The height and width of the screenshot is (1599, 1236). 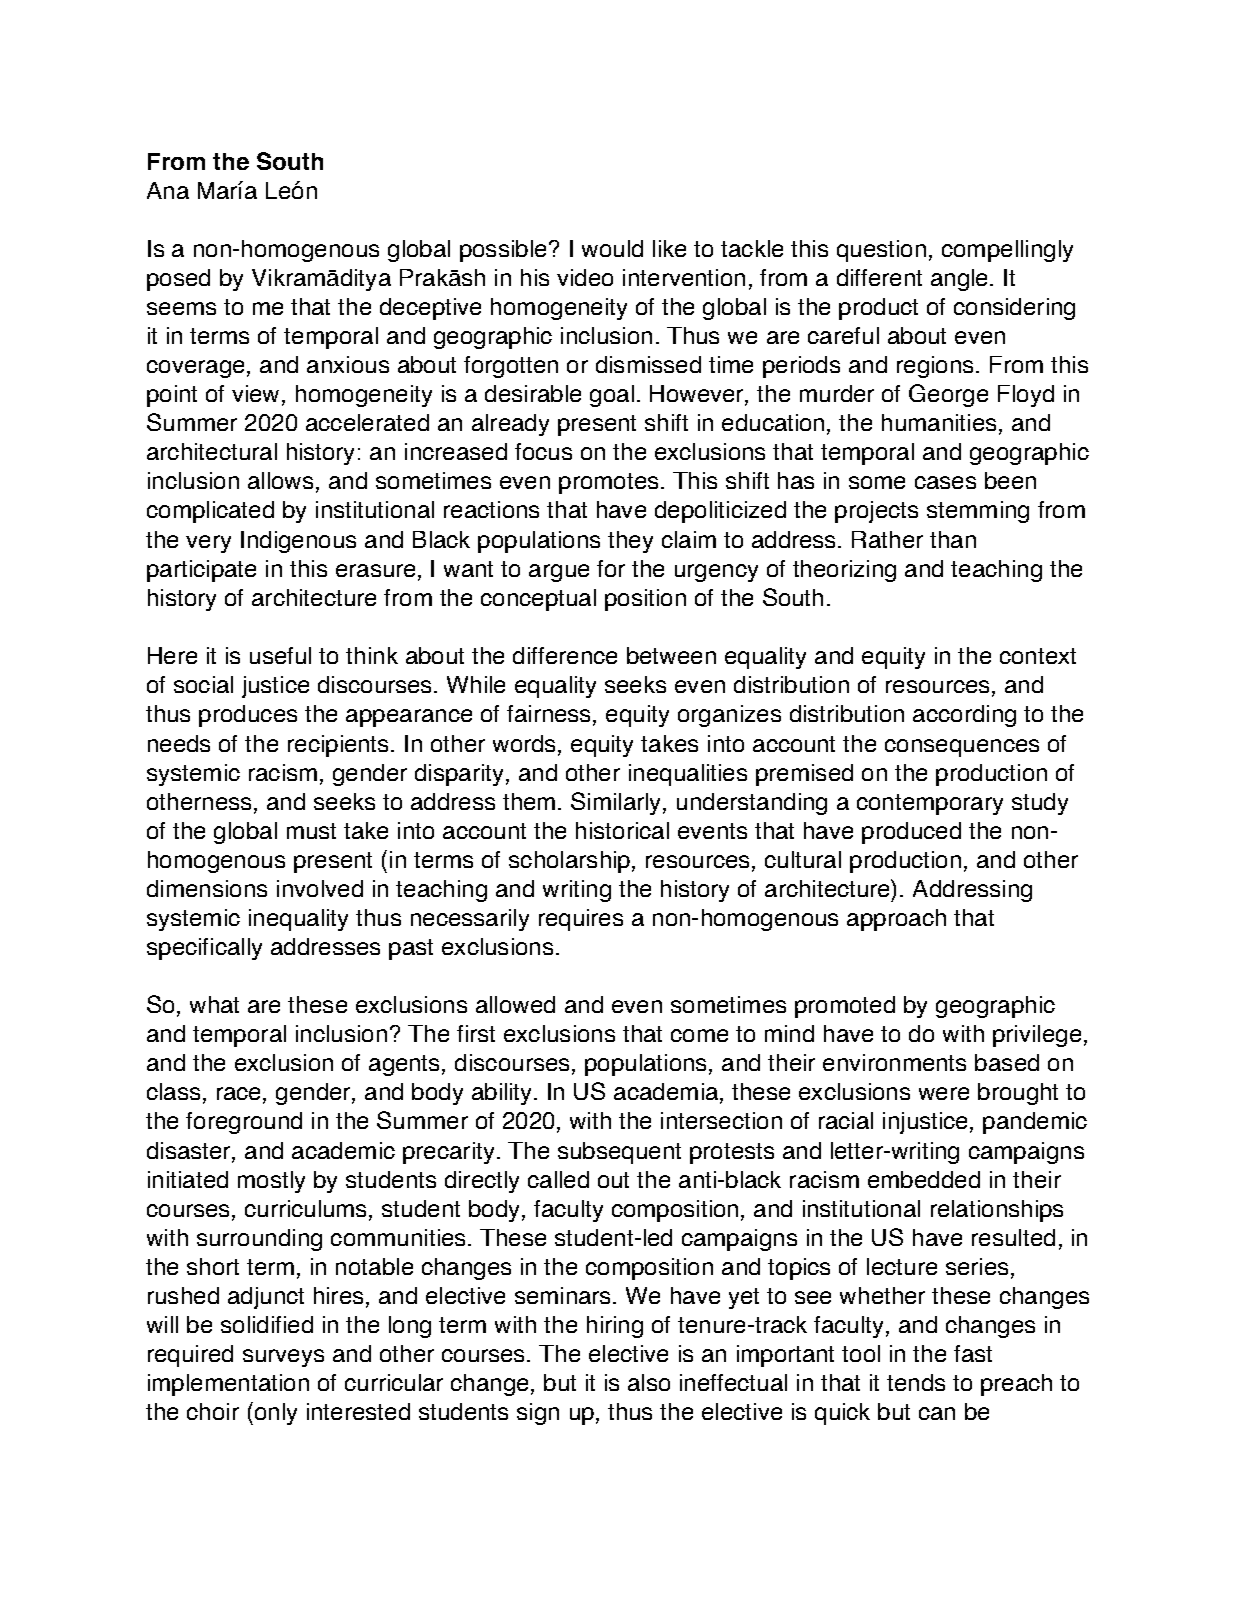 I want to click on also, so click(x=649, y=1382).
